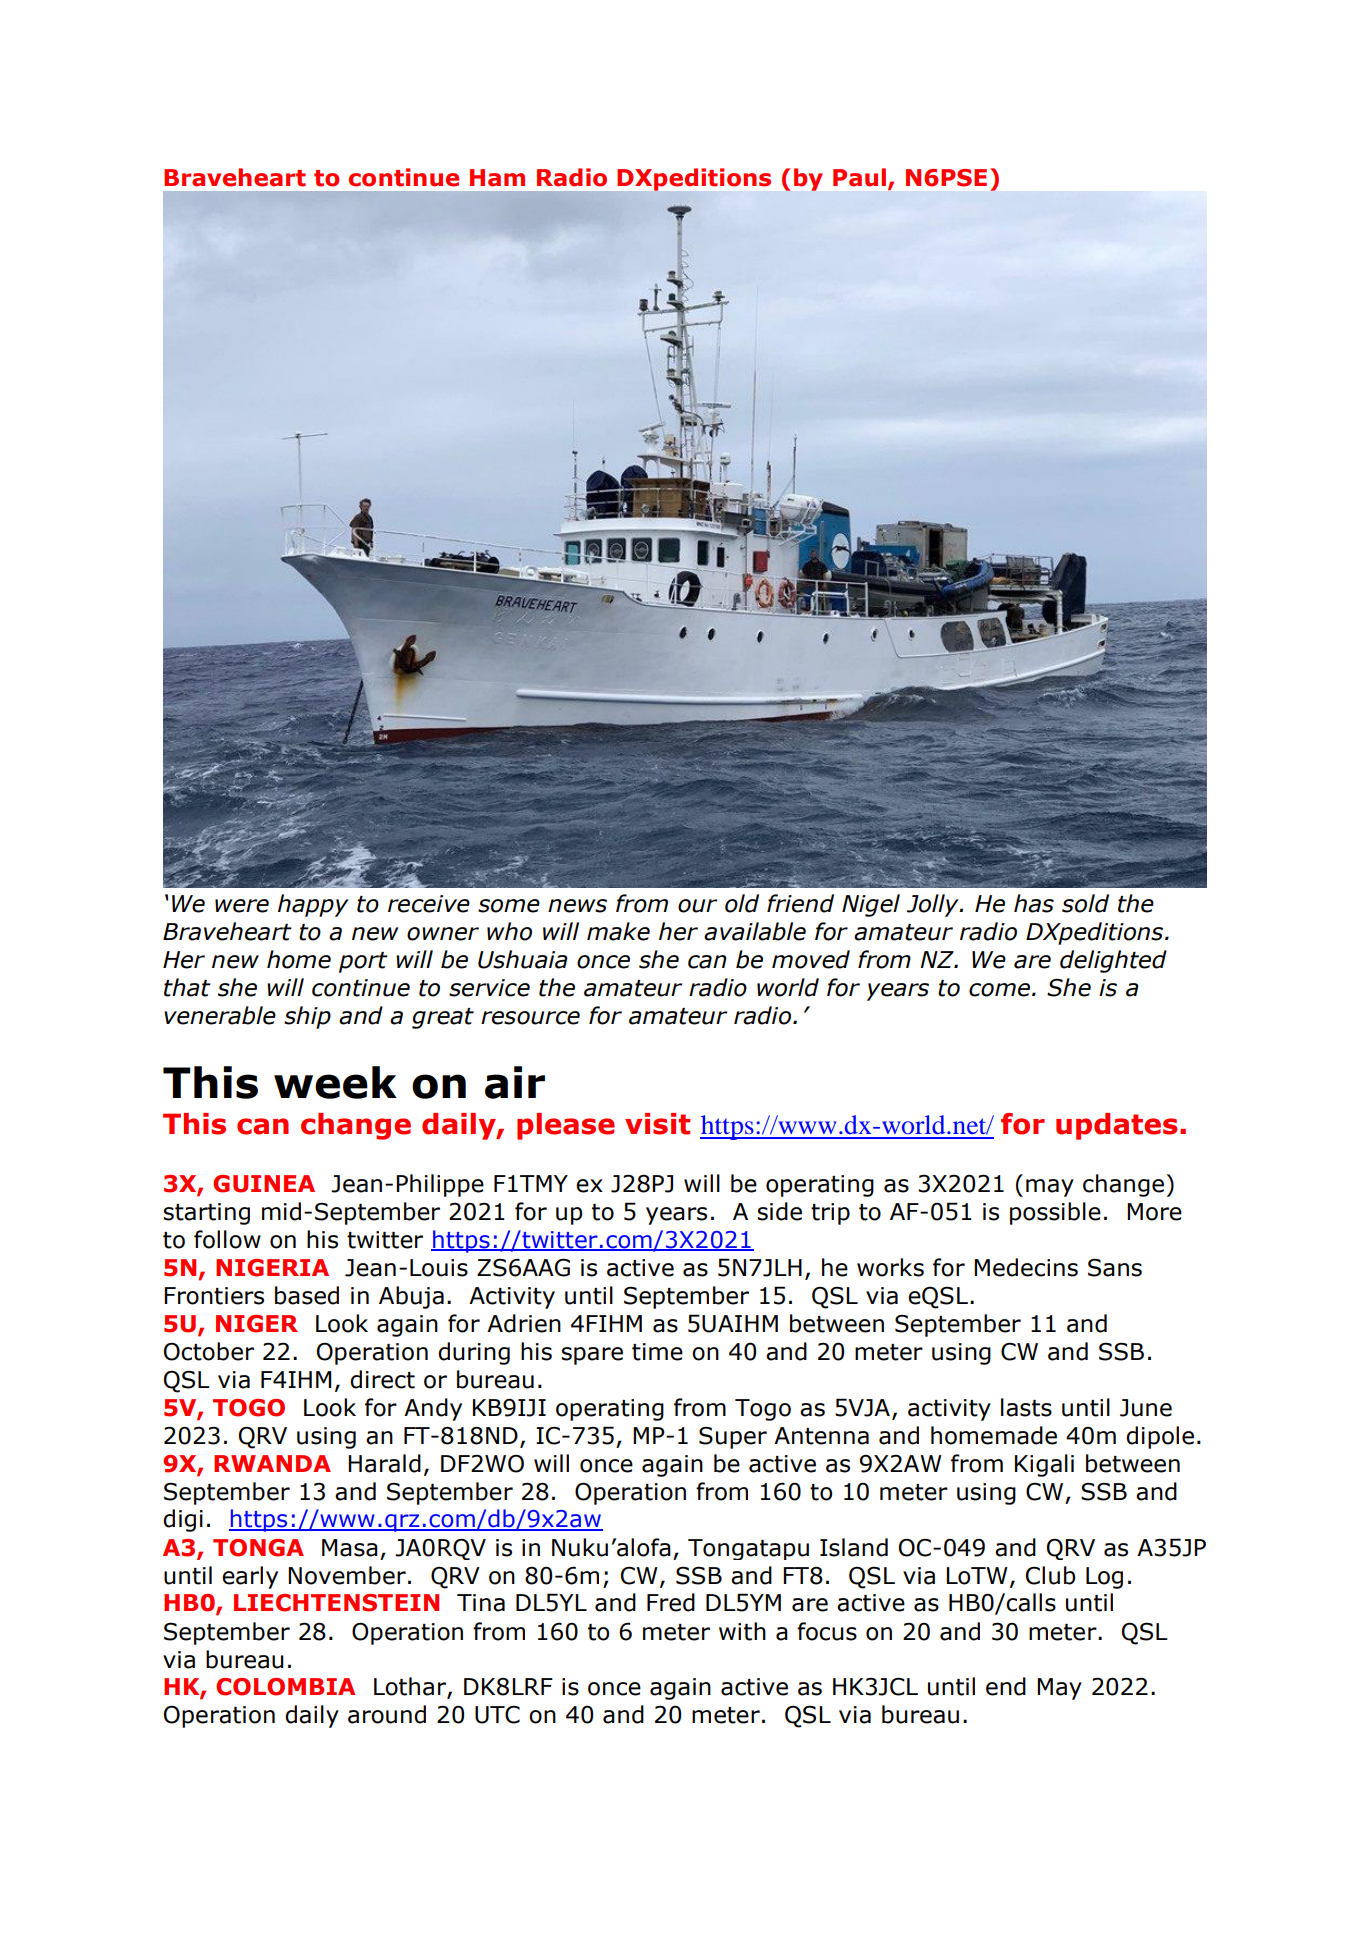 This screenshot has width=1370, height=1938. What do you see at coordinates (285, 1687) in the screenshot?
I see `COLOMBIA` at bounding box center [285, 1687].
